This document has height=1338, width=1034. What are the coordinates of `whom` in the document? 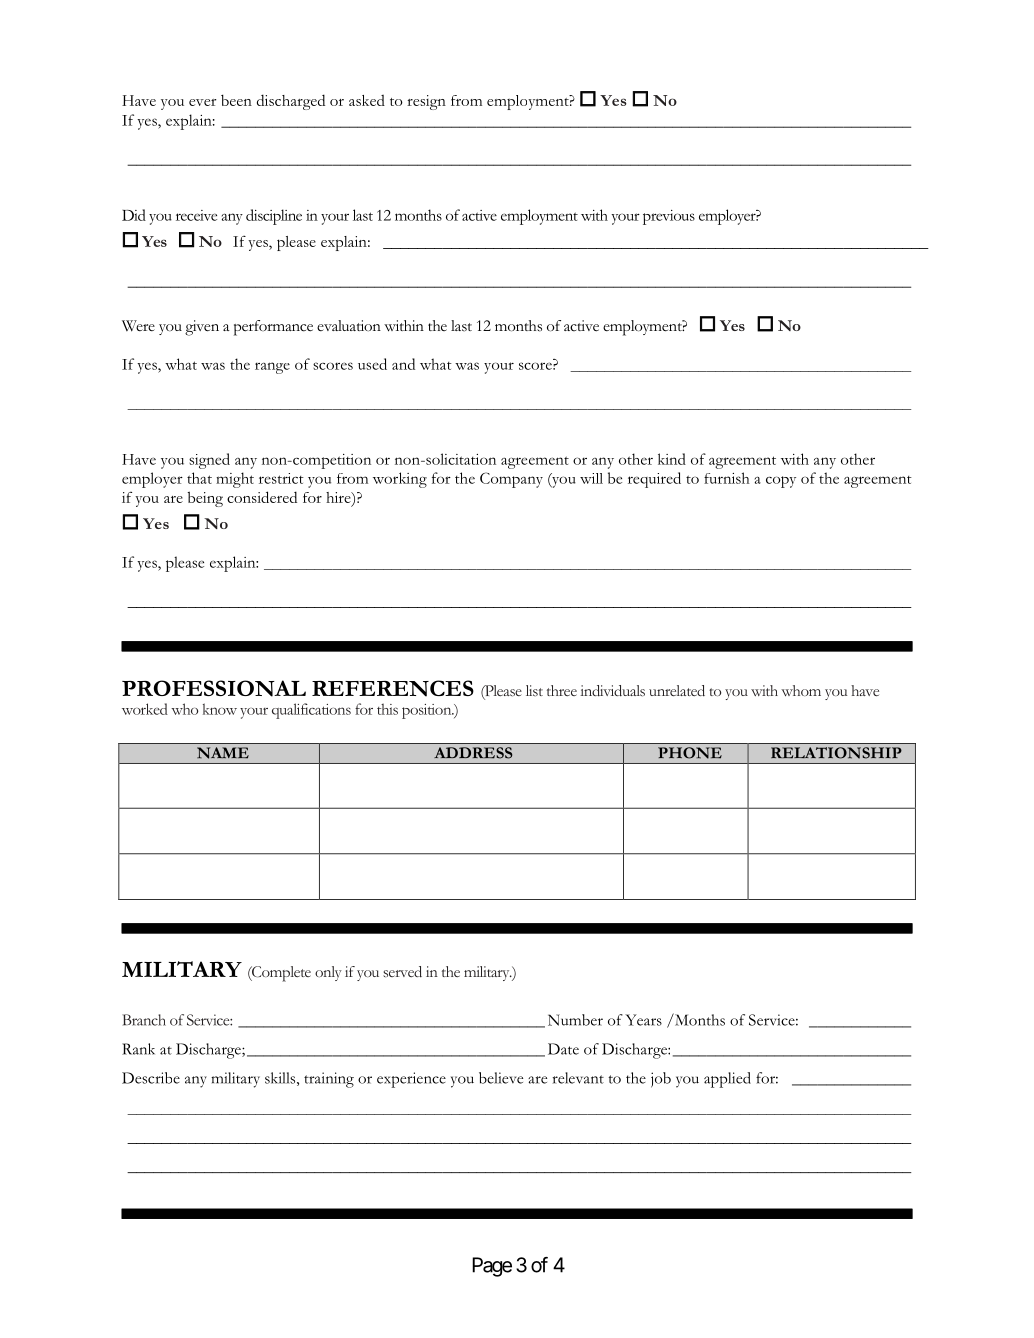 It's located at (801, 690).
